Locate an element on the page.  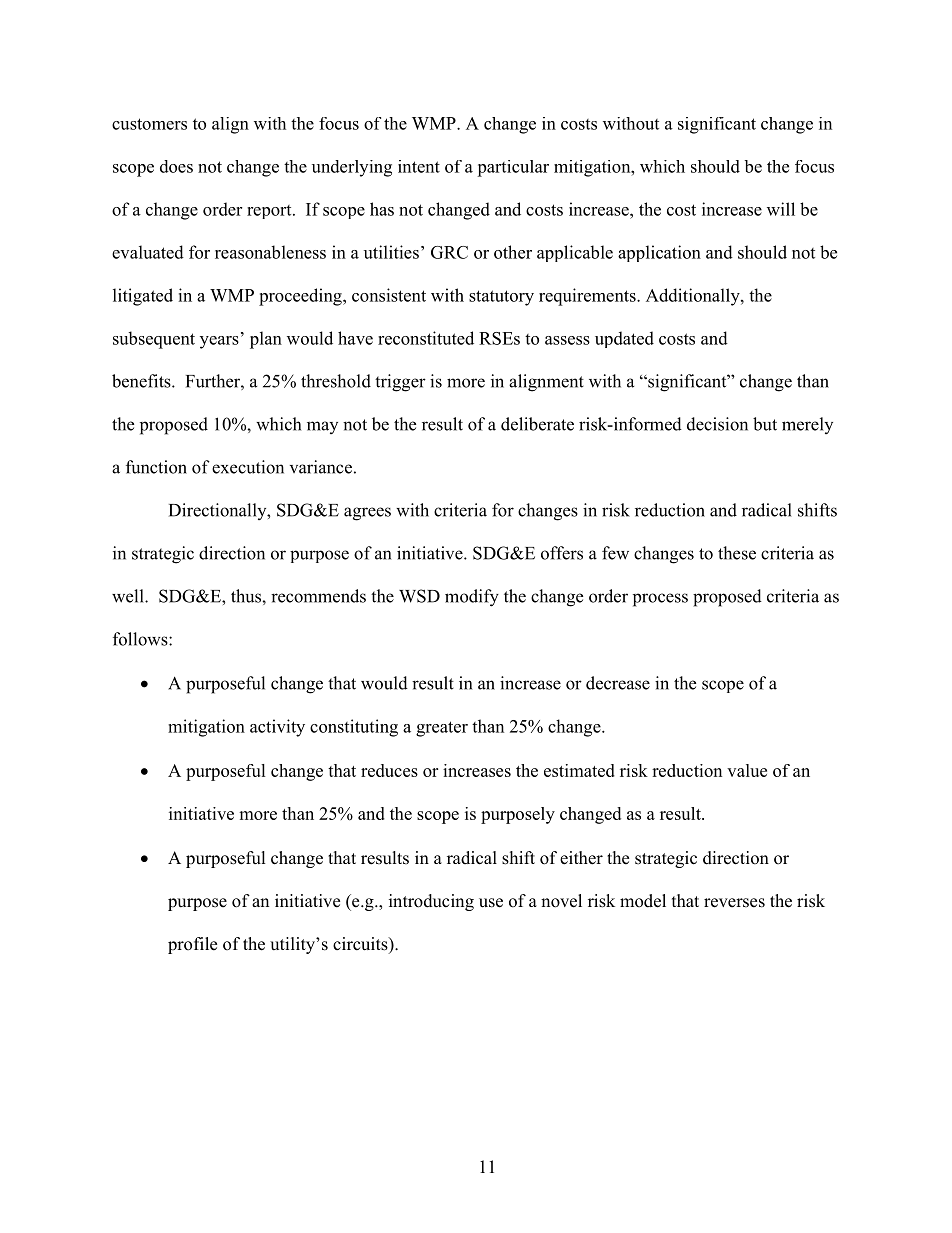
greater is located at coordinates (442, 729).
